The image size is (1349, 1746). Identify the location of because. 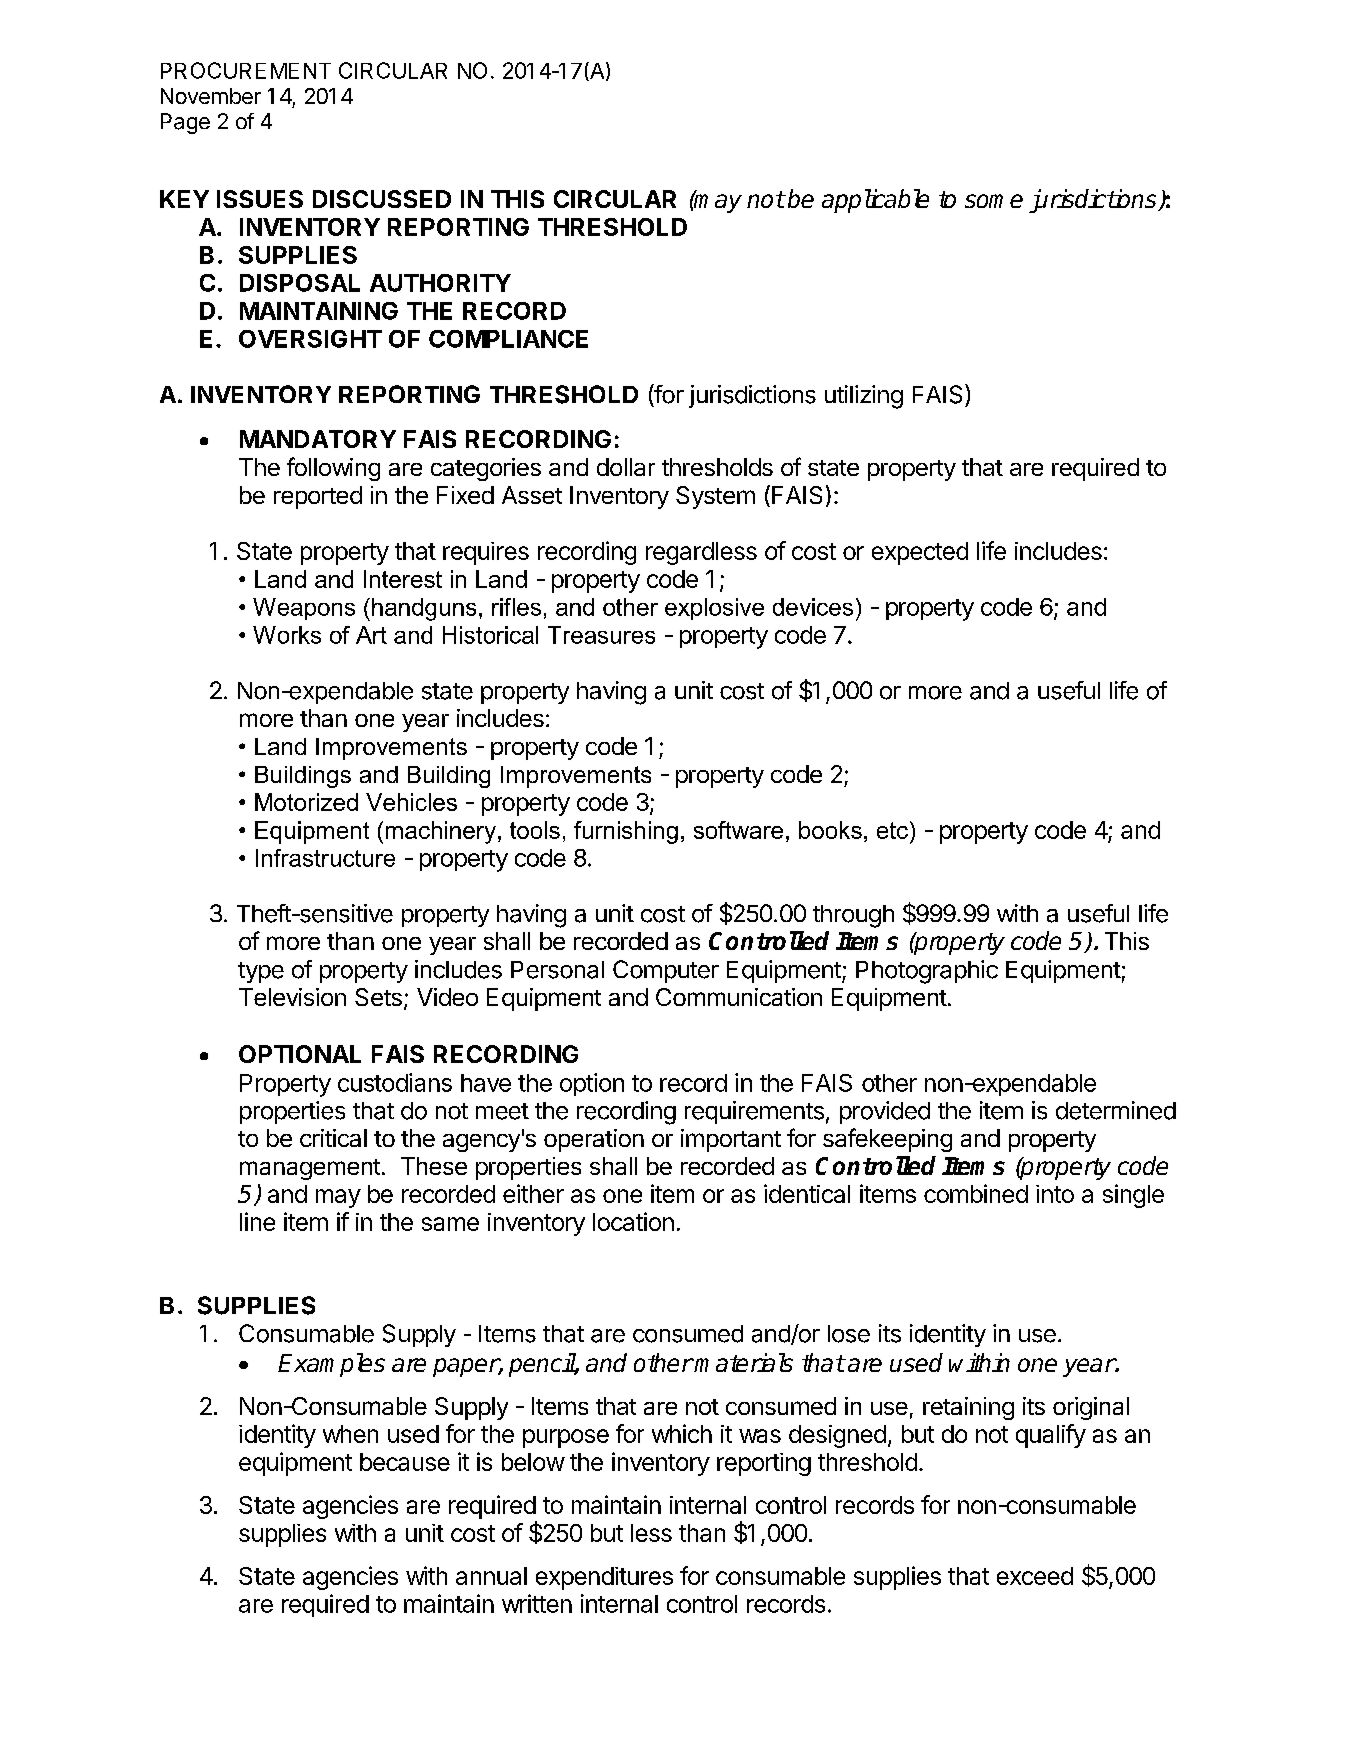
(405, 1462).
